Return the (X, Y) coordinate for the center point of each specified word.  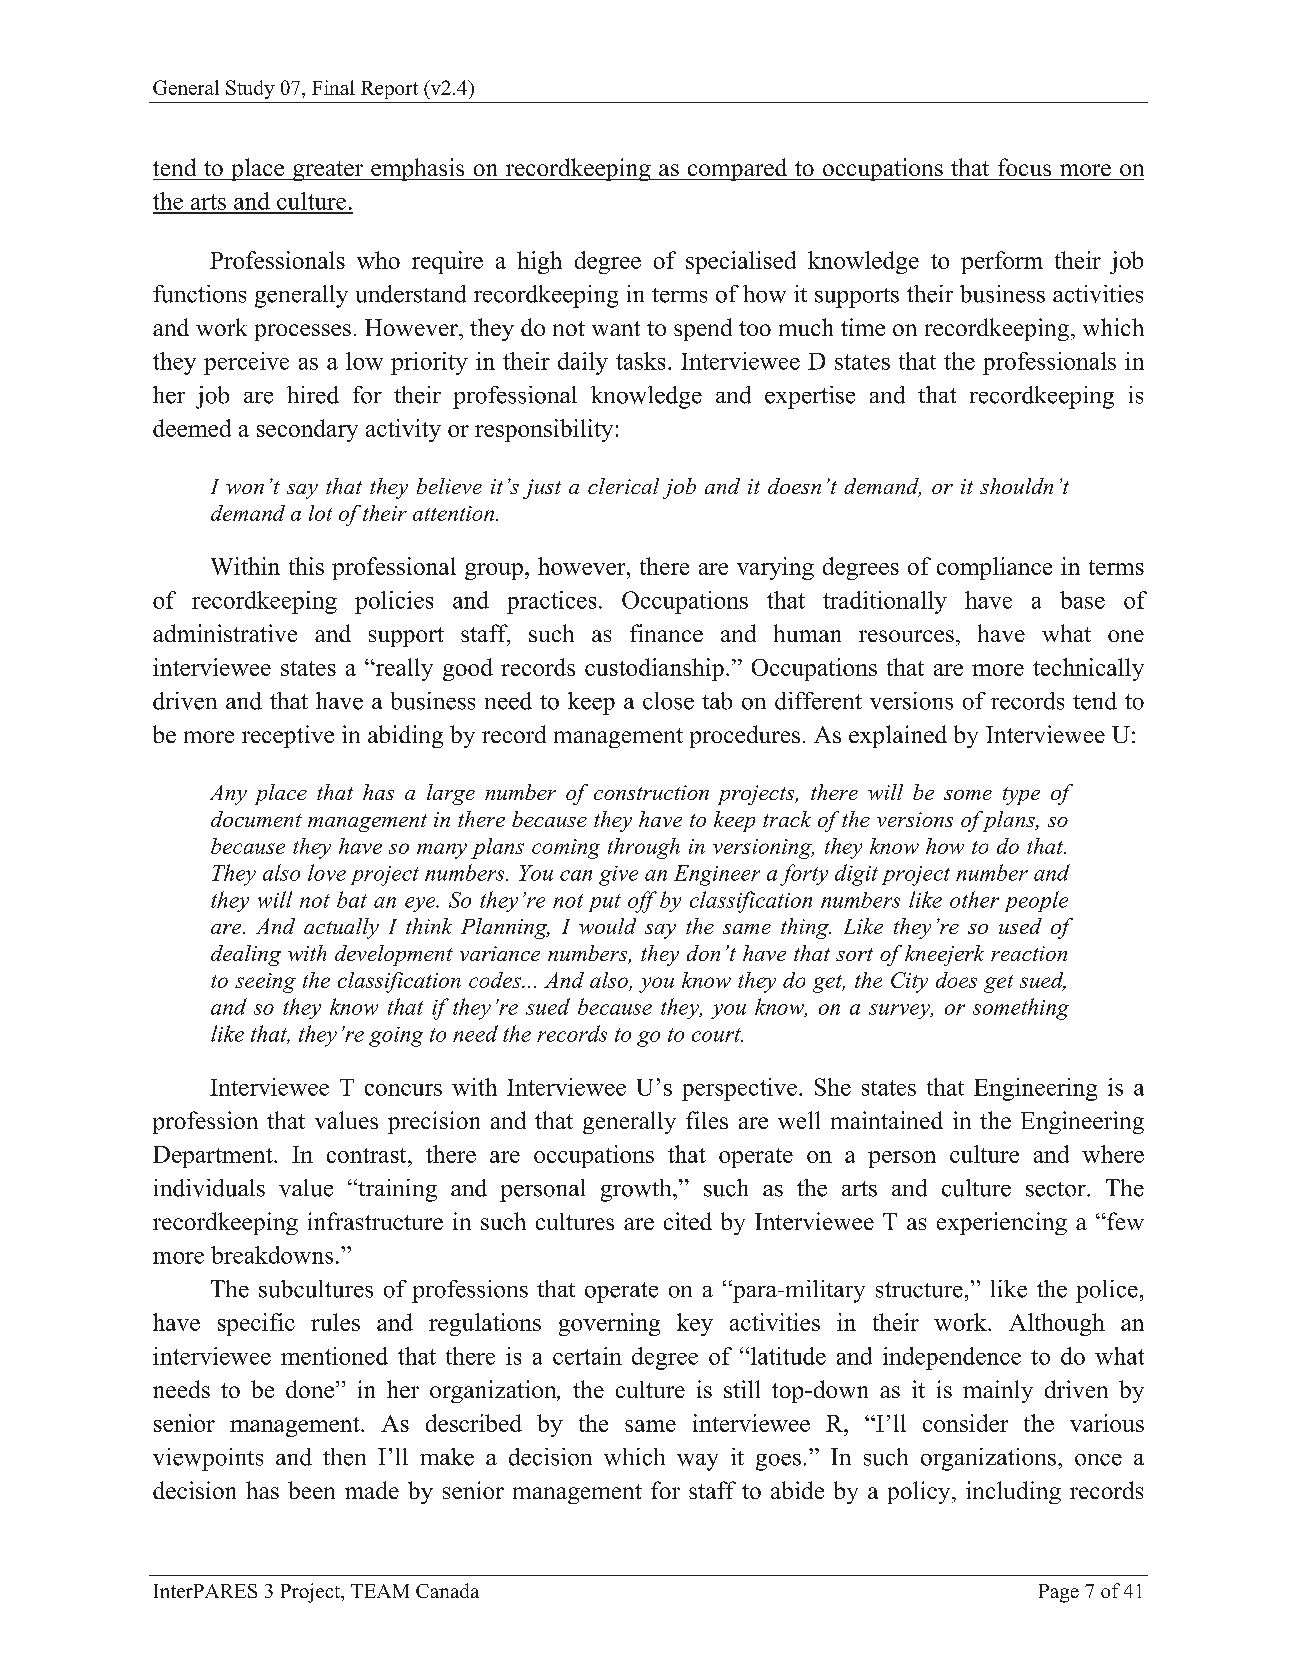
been (311, 1490)
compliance (994, 568)
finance (666, 633)
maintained (887, 1120)
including (1013, 1492)
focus (1024, 167)
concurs (403, 1090)
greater (328, 171)
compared (737, 169)
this (306, 566)
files (707, 1120)
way (697, 1462)
